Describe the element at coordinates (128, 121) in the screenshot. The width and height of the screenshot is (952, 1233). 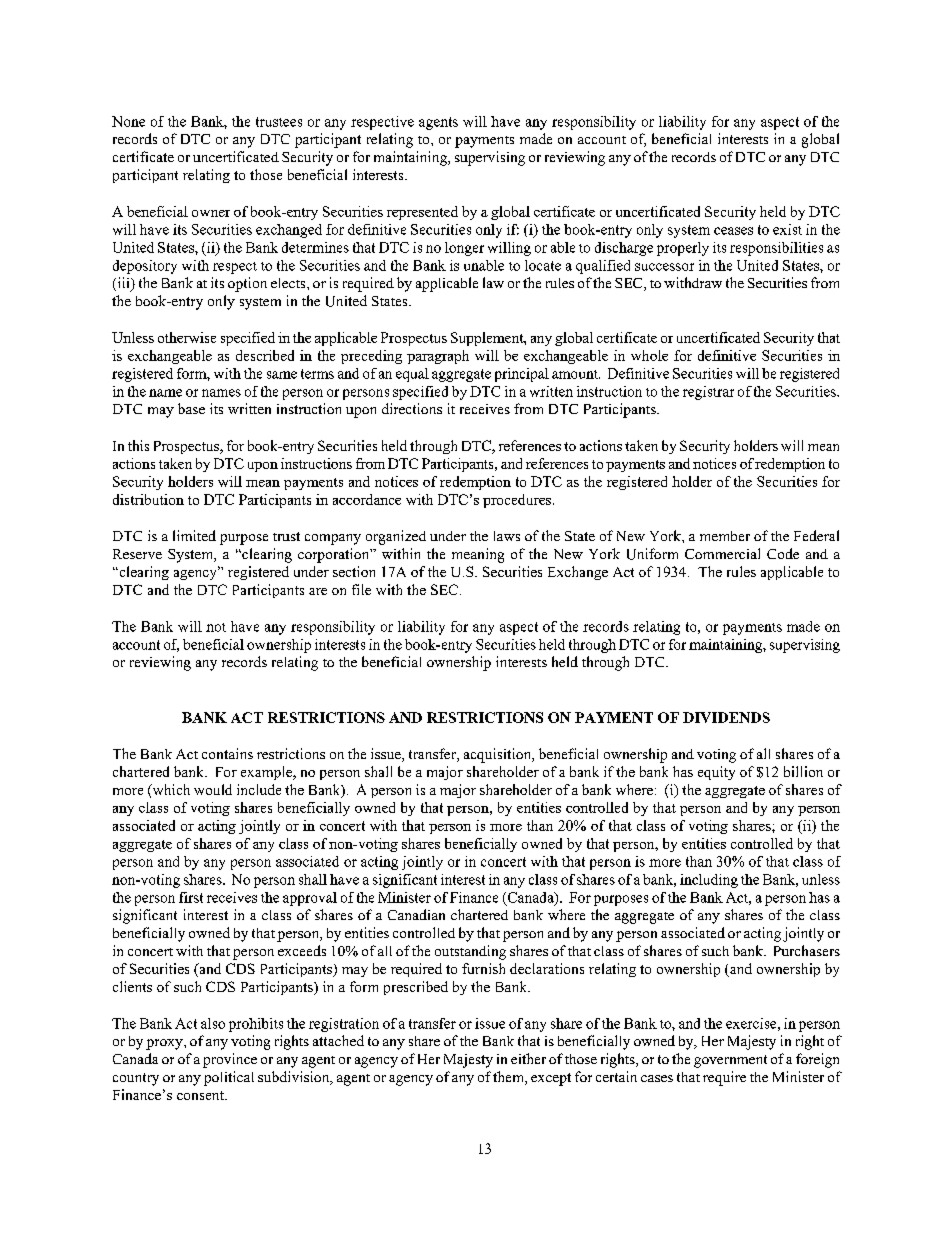
I see `None` at that location.
